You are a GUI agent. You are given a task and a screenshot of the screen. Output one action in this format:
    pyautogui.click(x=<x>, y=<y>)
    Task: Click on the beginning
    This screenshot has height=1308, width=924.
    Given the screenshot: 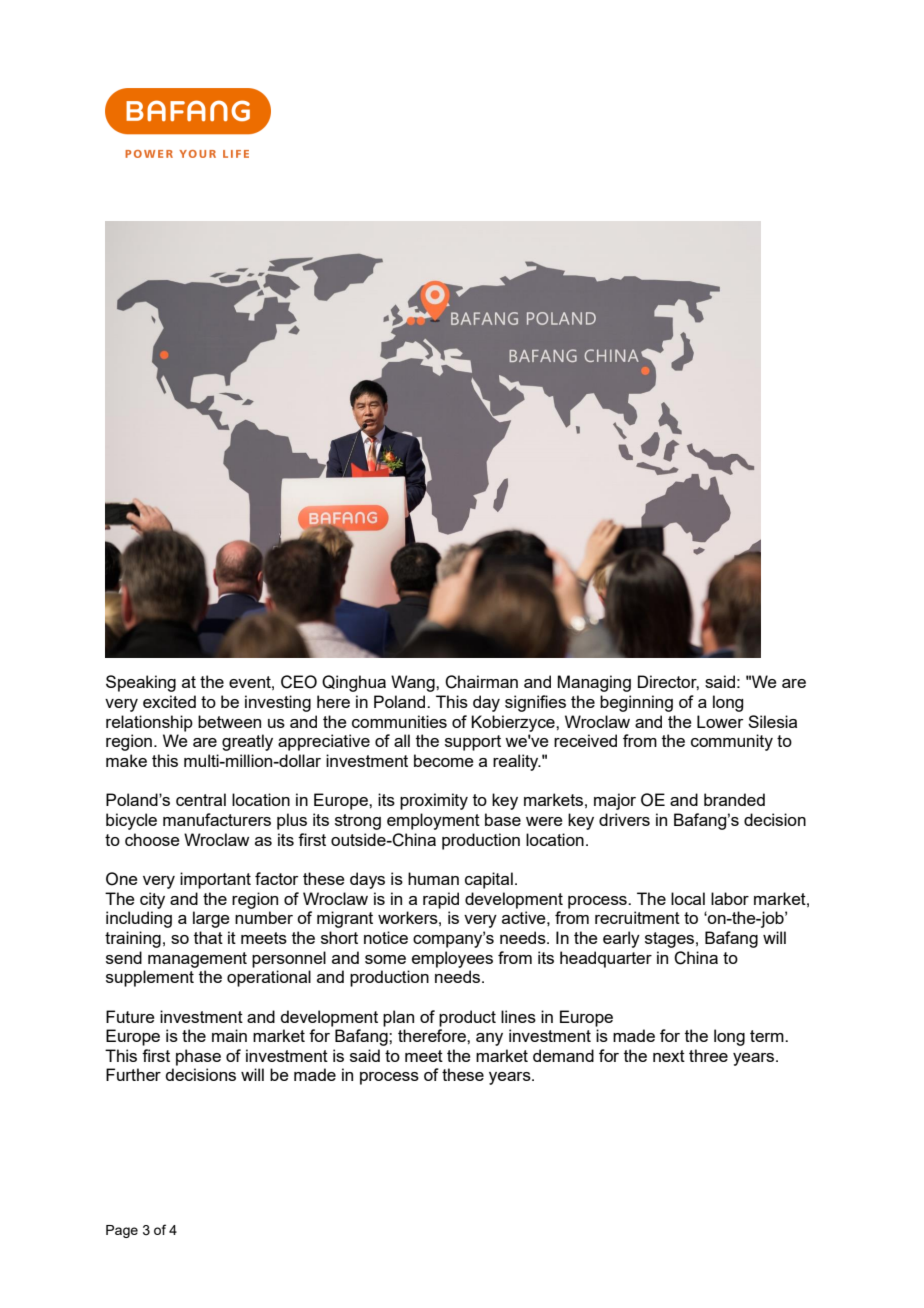 What is the action you would take?
    pyautogui.click(x=636, y=703)
